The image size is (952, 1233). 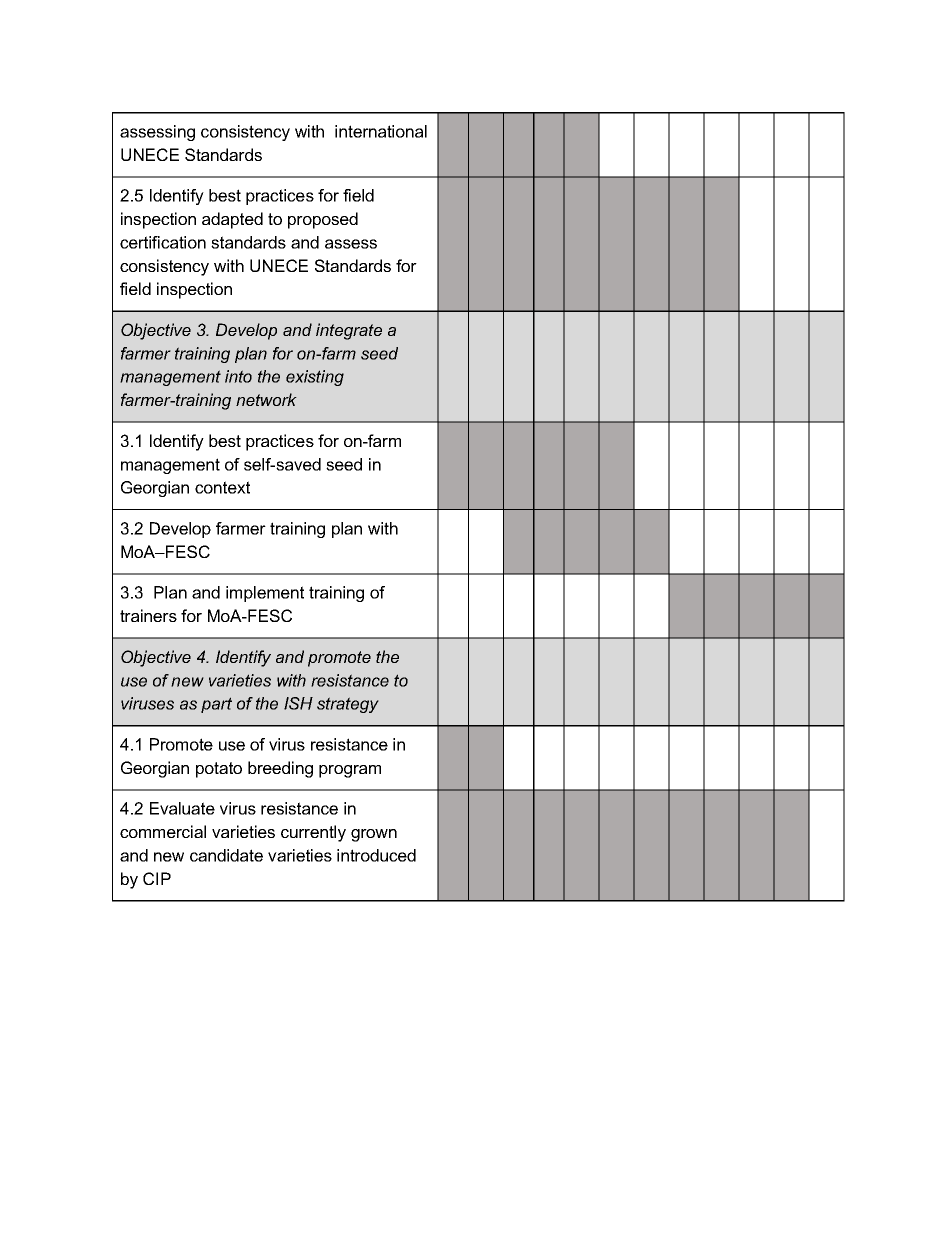 What do you see at coordinates (238, 376) in the screenshot?
I see `into` at bounding box center [238, 376].
